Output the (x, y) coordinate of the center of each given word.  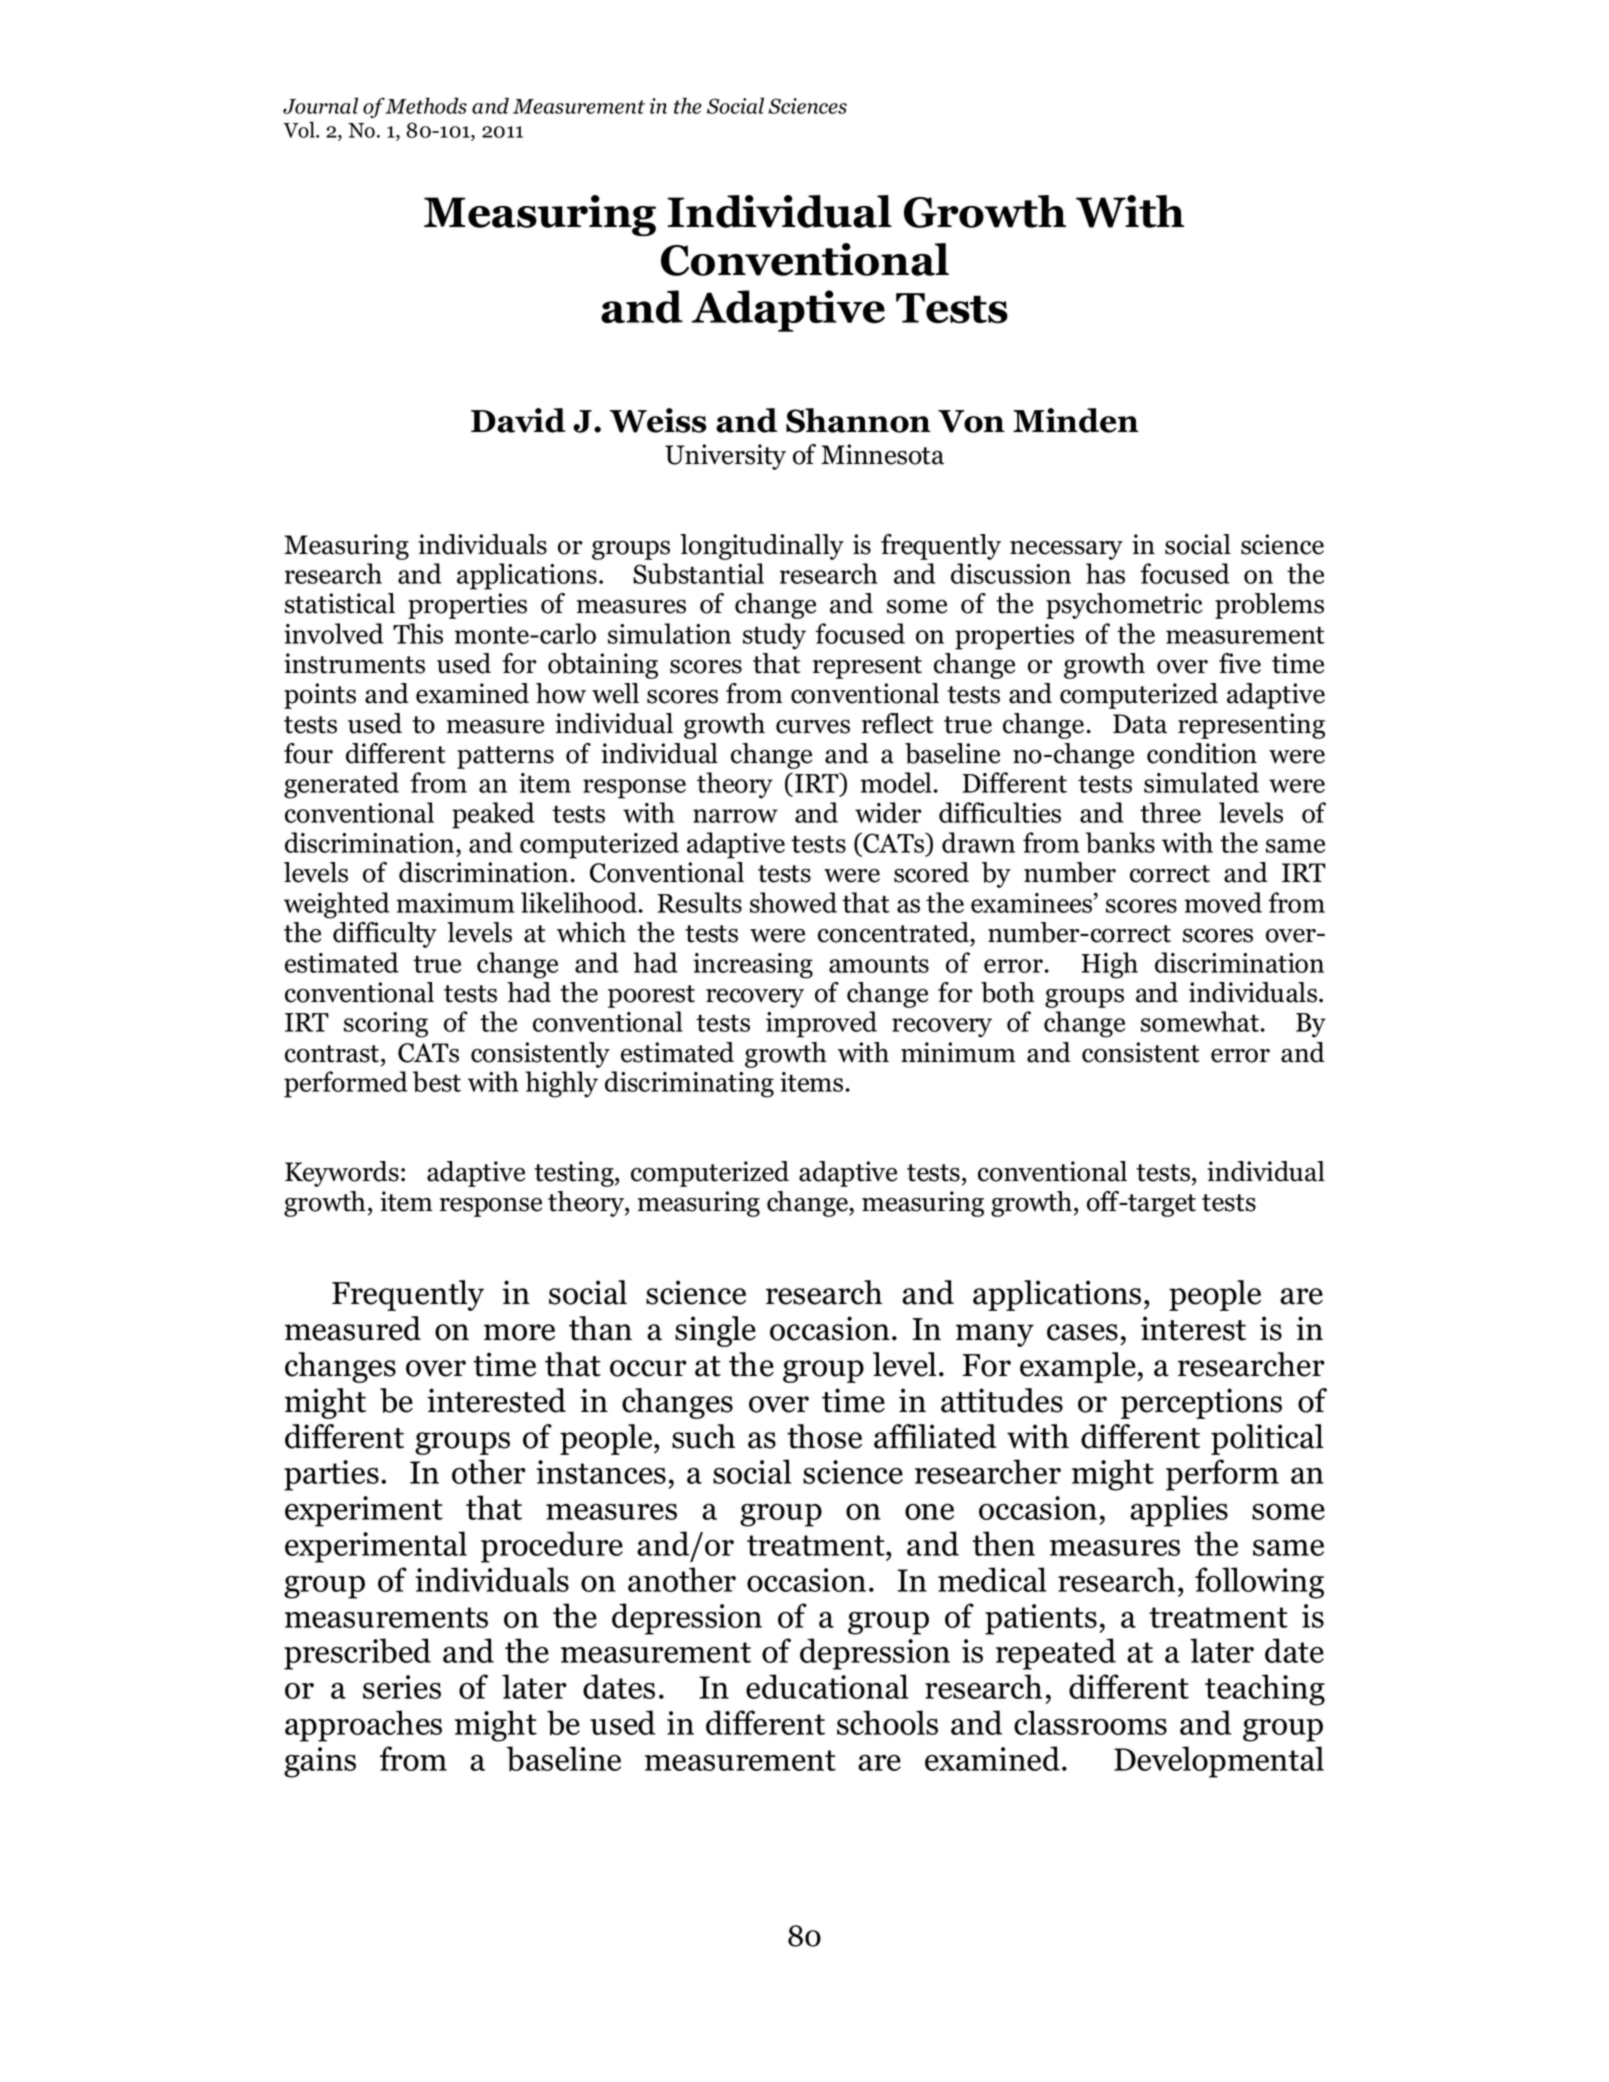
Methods (426, 105)
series (402, 1687)
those (824, 1436)
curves (813, 727)
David (518, 420)
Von (971, 421)
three (1170, 812)
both (1008, 992)
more (519, 1332)
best (437, 1081)
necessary (1066, 550)
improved (821, 1024)
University (725, 457)
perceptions (1201, 1403)
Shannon (858, 420)
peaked (493, 815)
